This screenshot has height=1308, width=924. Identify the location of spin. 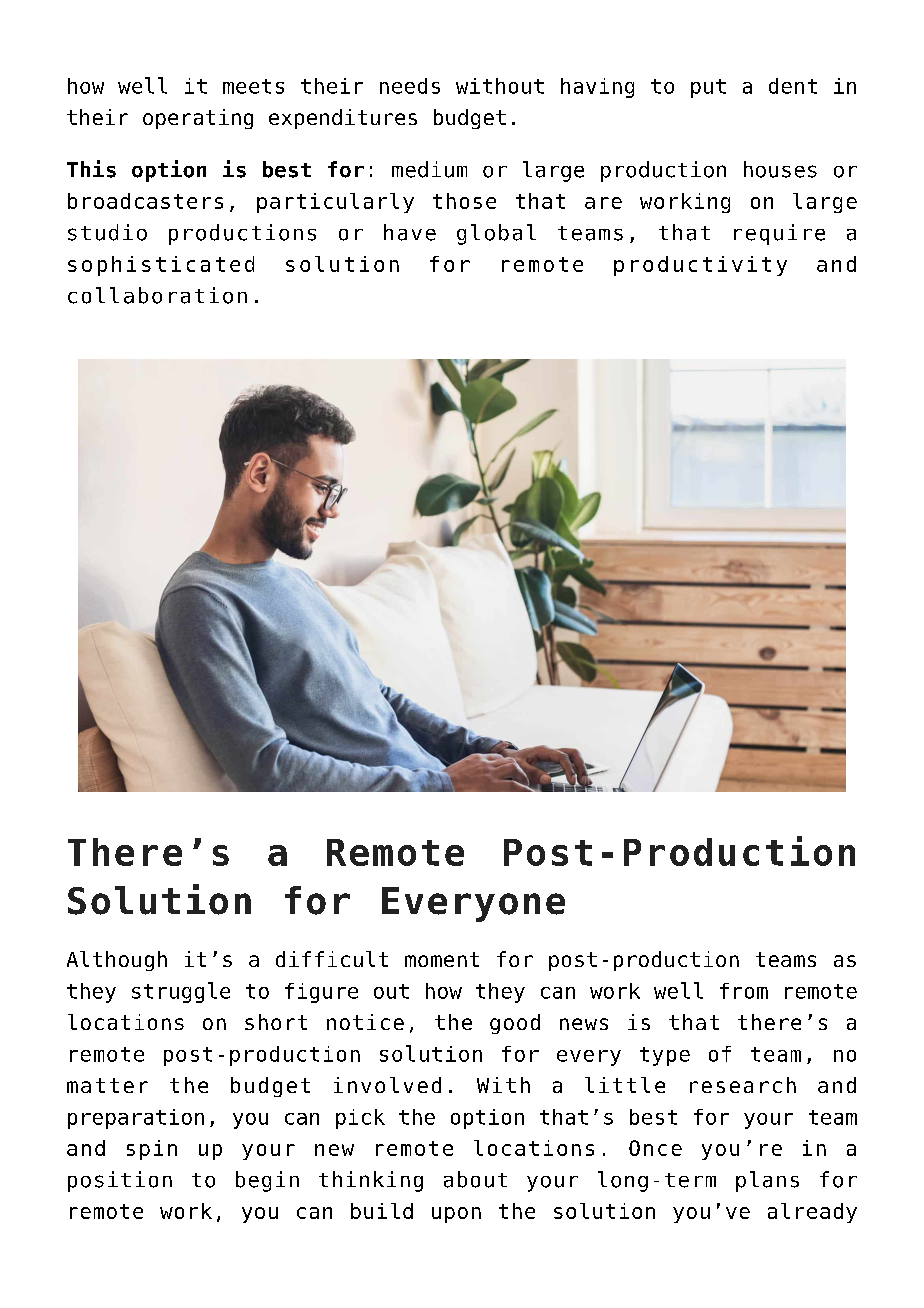
(152, 1150).
